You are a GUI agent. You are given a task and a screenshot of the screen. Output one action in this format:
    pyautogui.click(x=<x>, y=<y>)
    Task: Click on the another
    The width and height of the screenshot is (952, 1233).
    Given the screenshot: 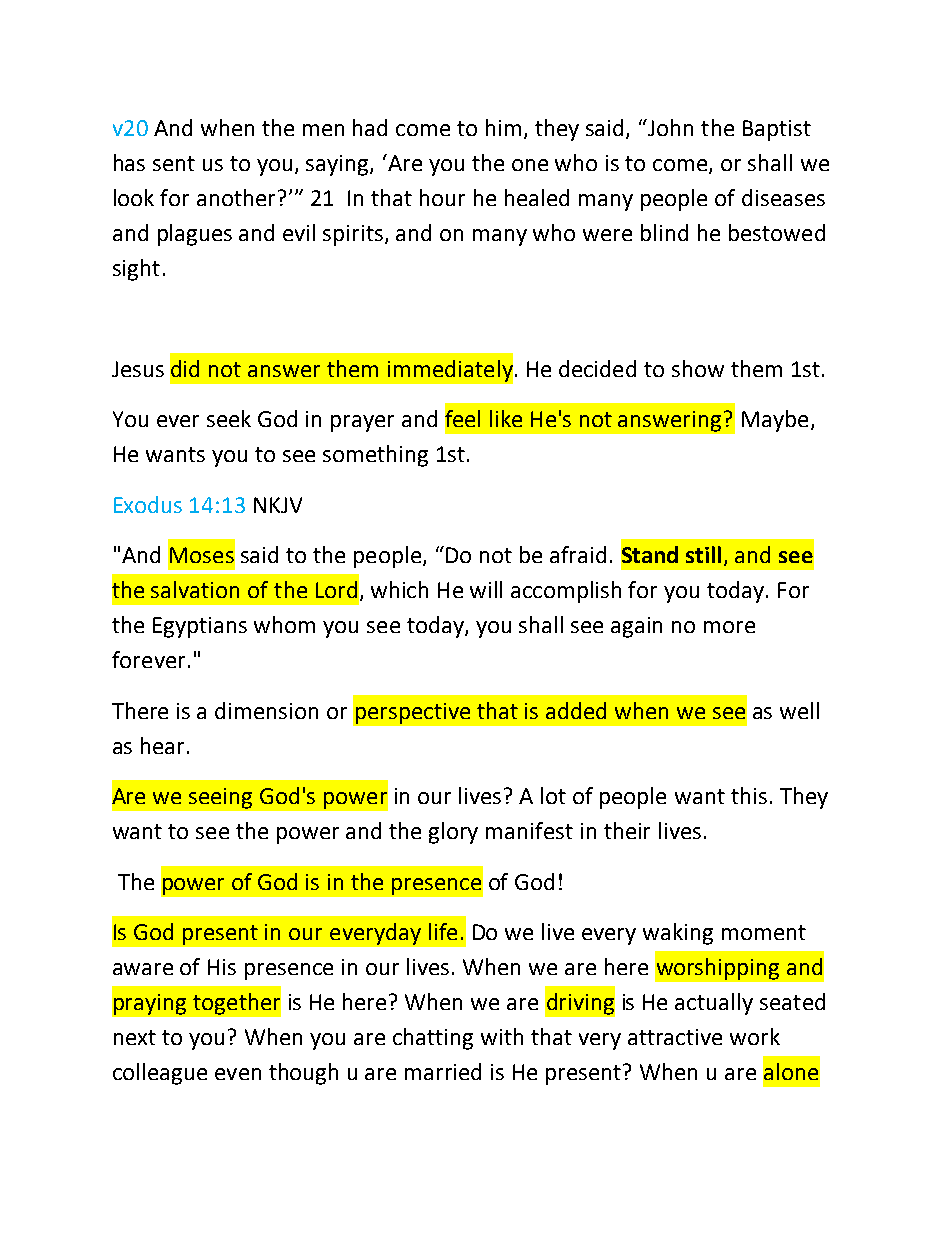 What is the action you would take?
    pyautogui.click(x=236, y=197)
